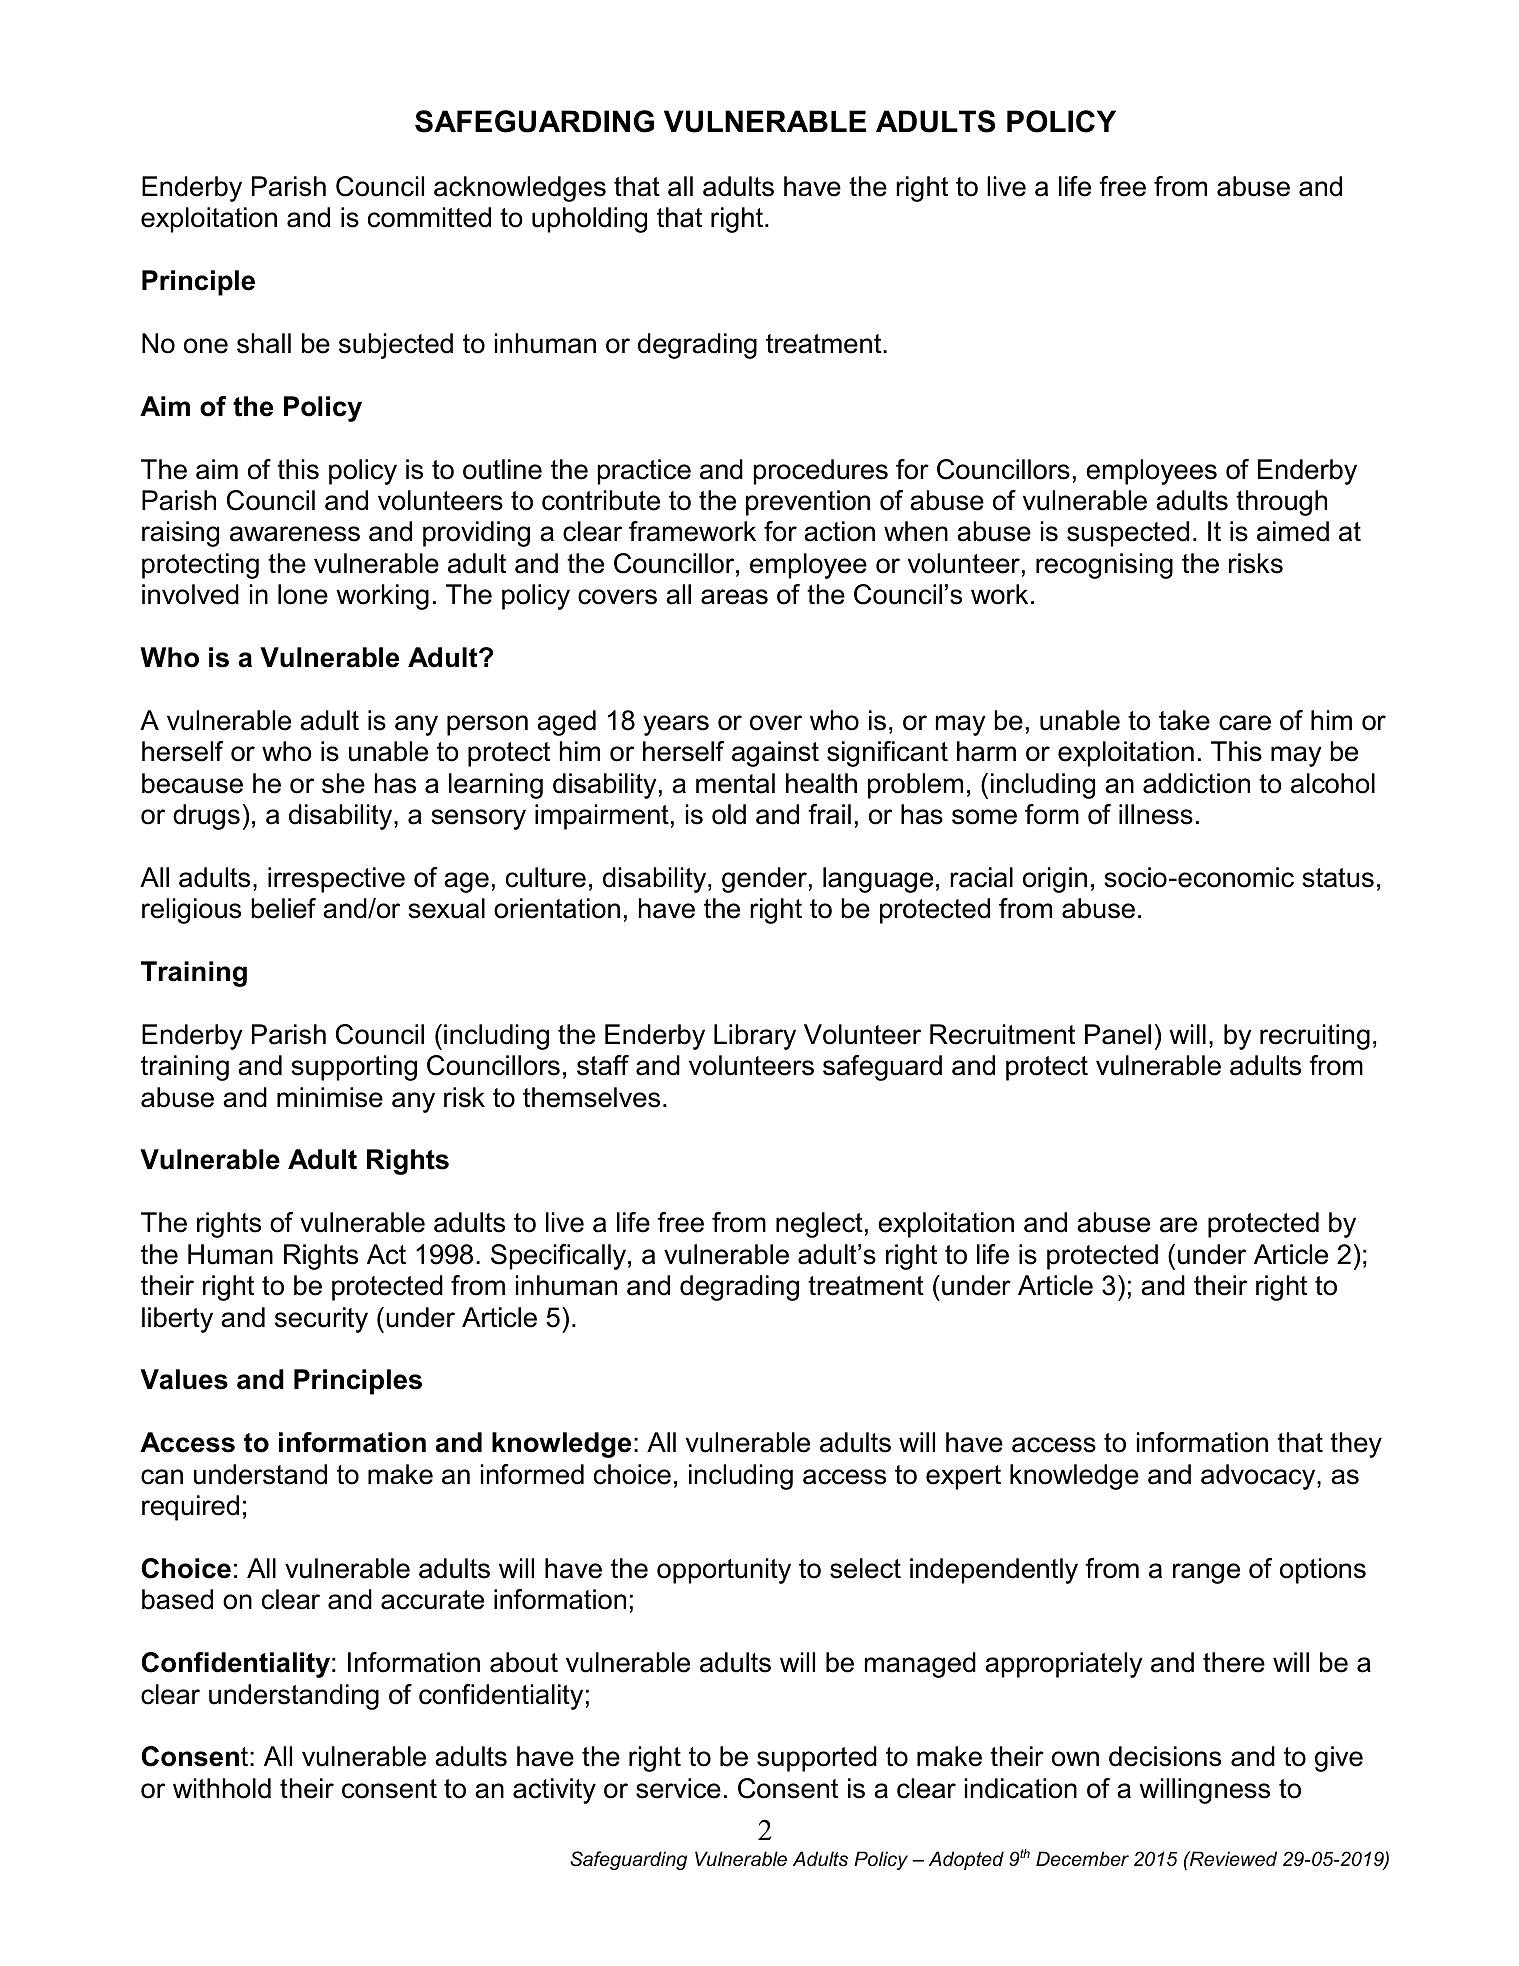 This page has height=1966, width=1519. What do you see at coordinates (1184, 720) in the page?
I see `take` at bounding box center [1184, 720].
